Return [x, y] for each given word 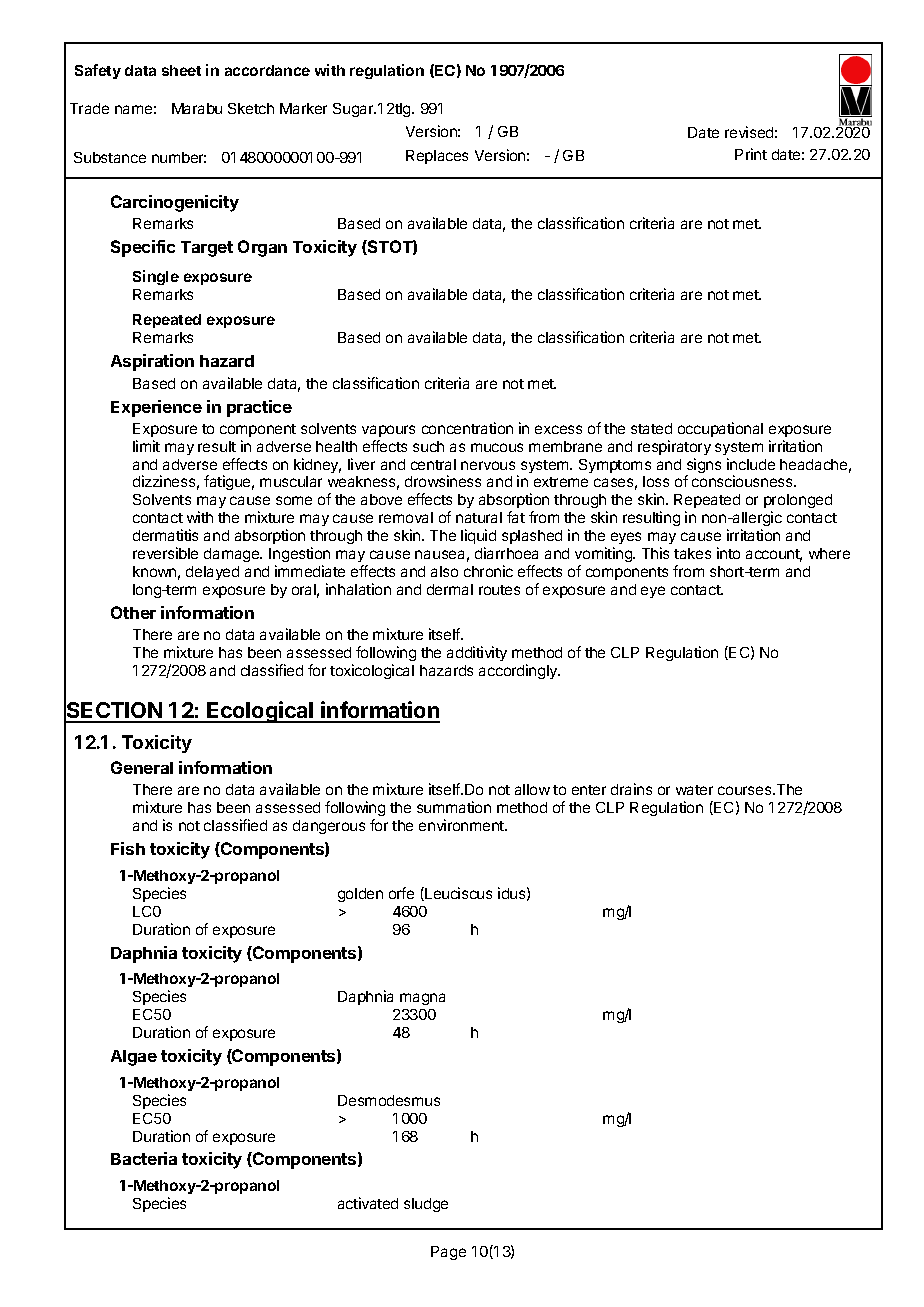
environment [462, 825]
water [694, 790]
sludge [426, 1205]
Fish [128, 848]
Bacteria [144, 1158]
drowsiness [443, 481]
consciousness [743, 481]
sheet [181, 70]
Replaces [437, 157]
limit [146, 446]
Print [751, 154]
